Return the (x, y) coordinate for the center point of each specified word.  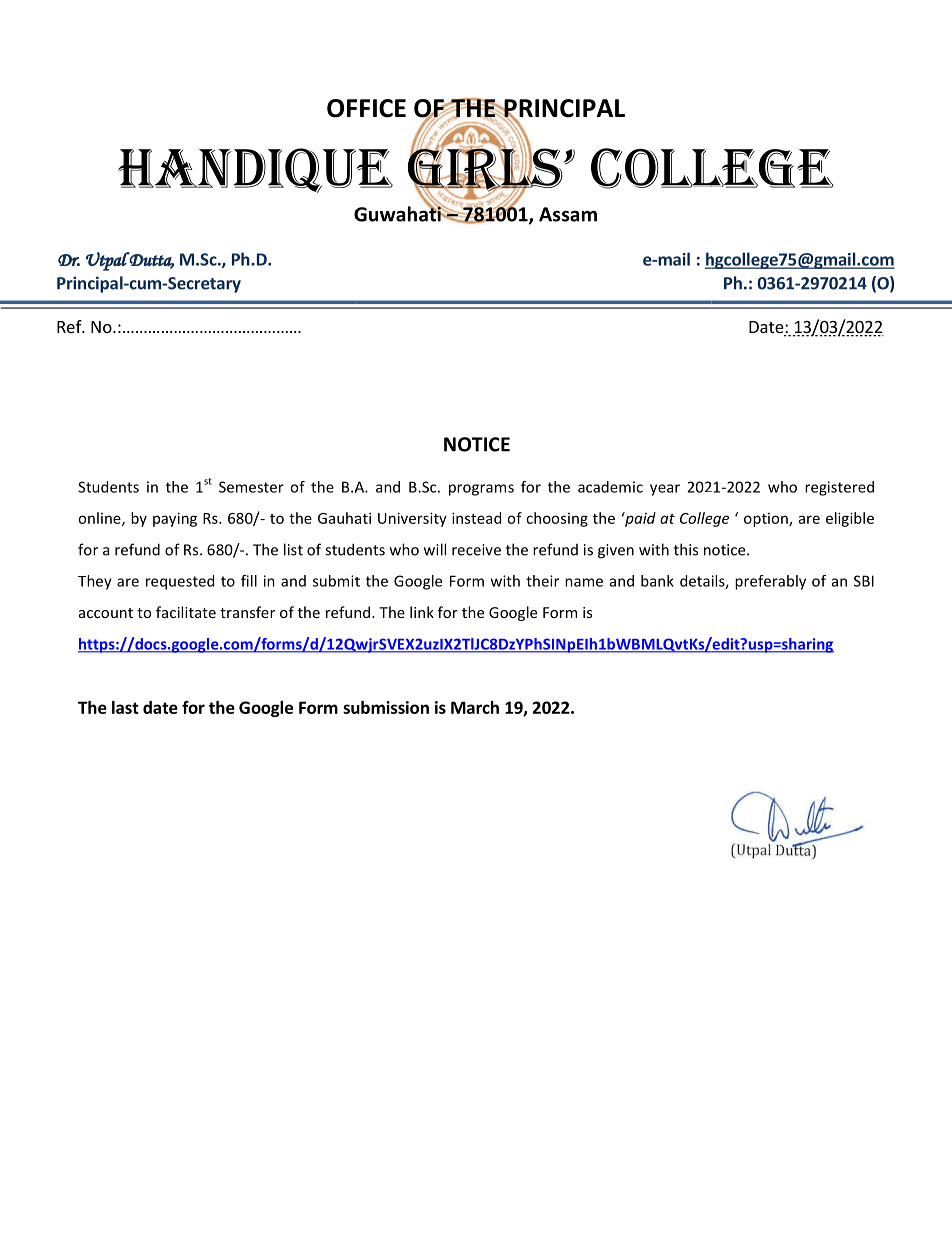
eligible (850, 519)
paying (175, 519)
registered (839, 488)
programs (481, 490)
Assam (568, 214)
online (100, 519)
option (767, 520)
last (125, 707)
